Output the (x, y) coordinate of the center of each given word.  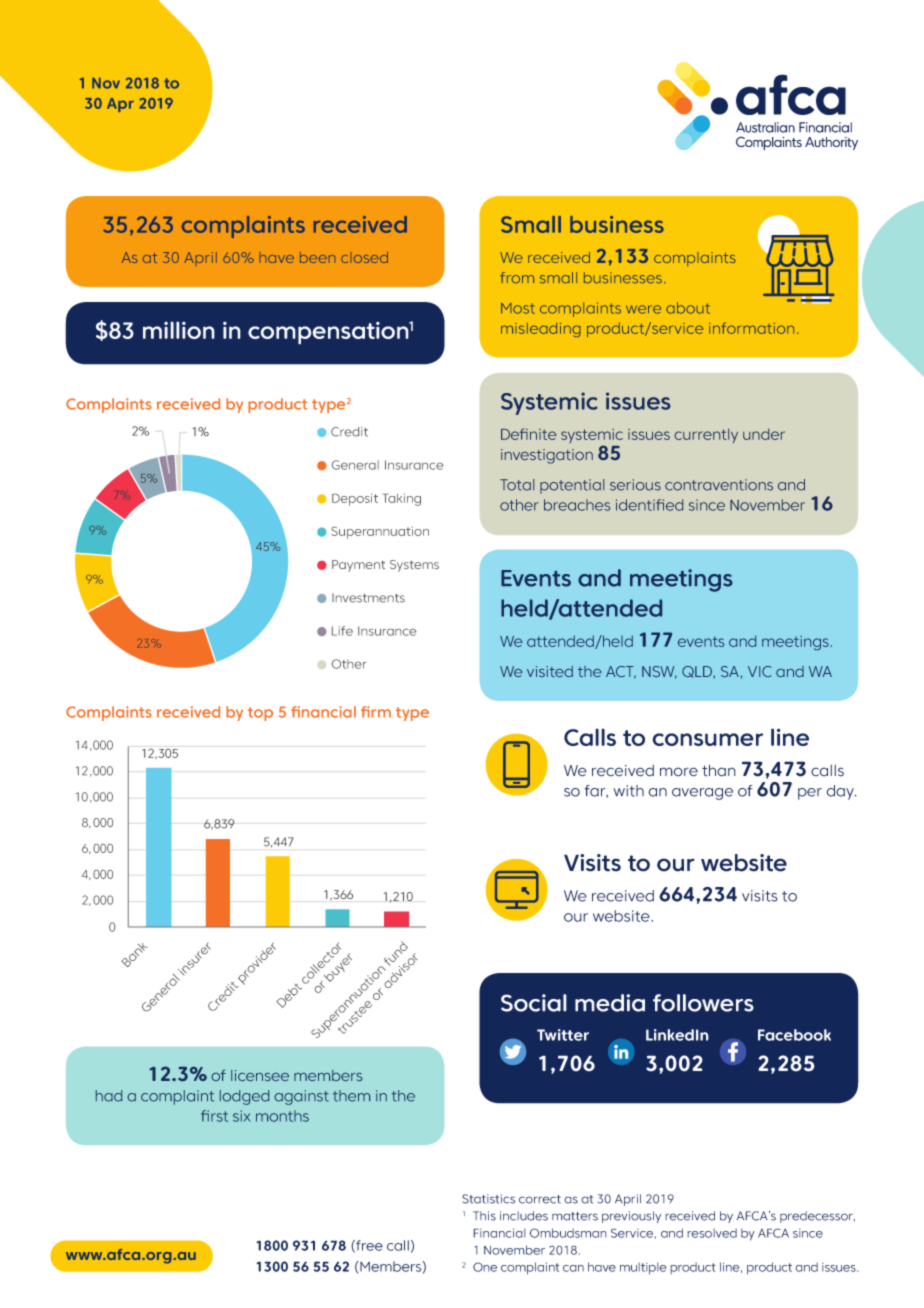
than (719, 770)
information (751, 328)
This (484, 1216)
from (517, 277)
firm (376, 712)
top (260, 714)
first (214, 1116)
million (179, 330)
